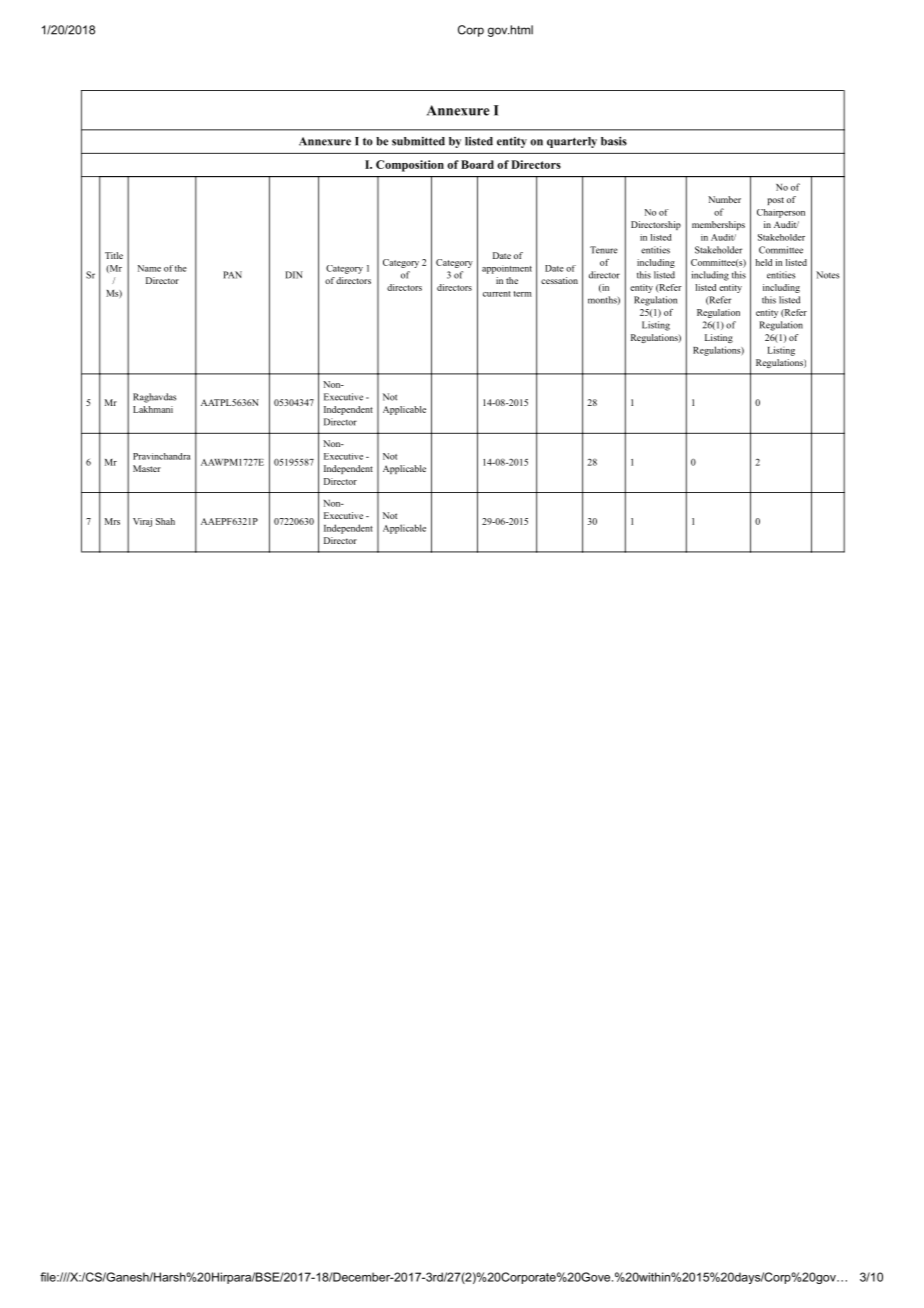 The height and width of the page is (1308, 924). What do you see at coordinates (232, 275) in the page?
I see `PAN` at bounding box center [232, 275].
